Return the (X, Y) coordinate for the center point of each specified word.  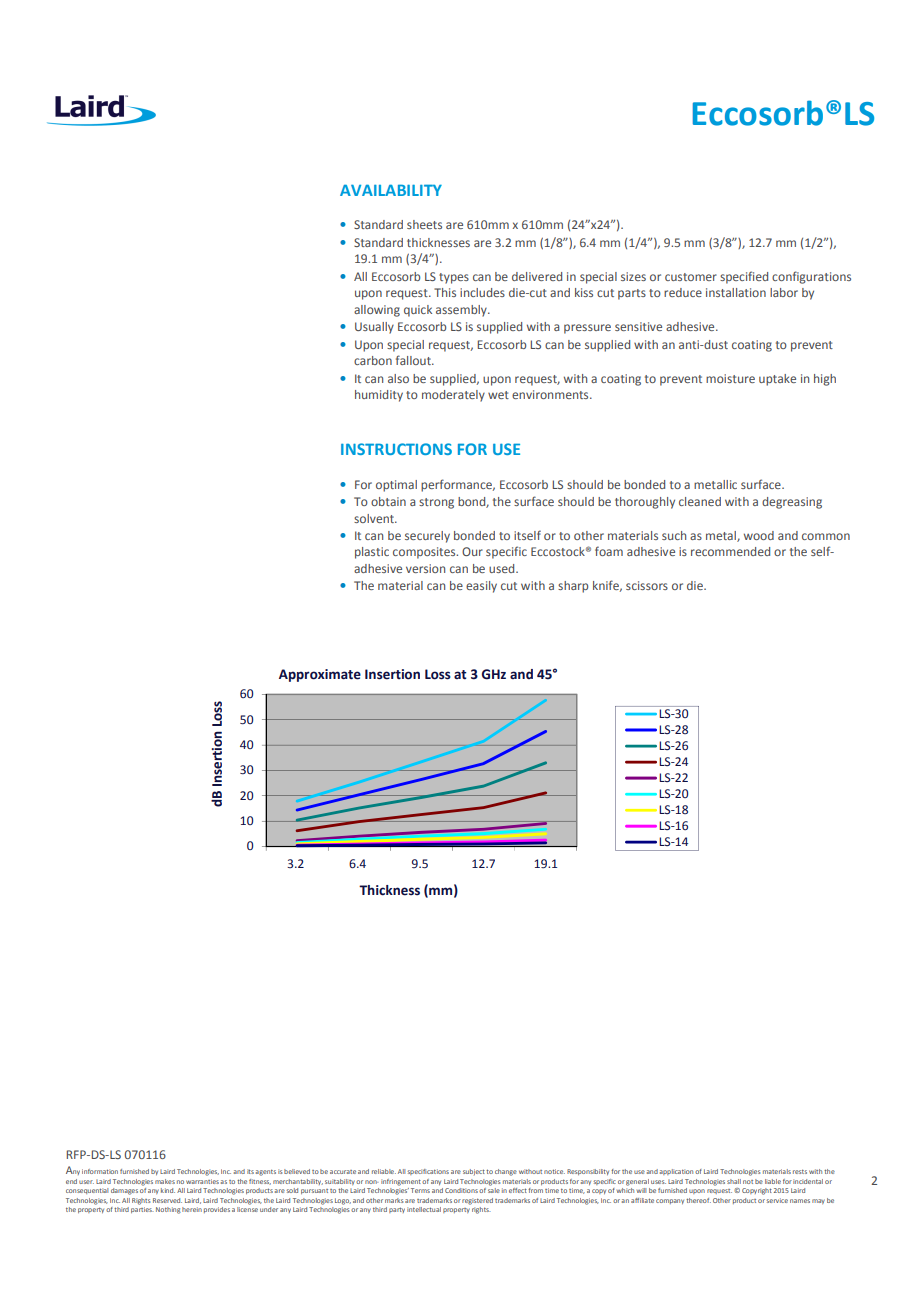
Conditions (461, 1190)
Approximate (320, 675)
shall (734, 1181)
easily (481, 587)
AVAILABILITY (391, 190)
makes (165, 1181)
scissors (647, 585)
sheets (424, 224)
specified (744, 277)
